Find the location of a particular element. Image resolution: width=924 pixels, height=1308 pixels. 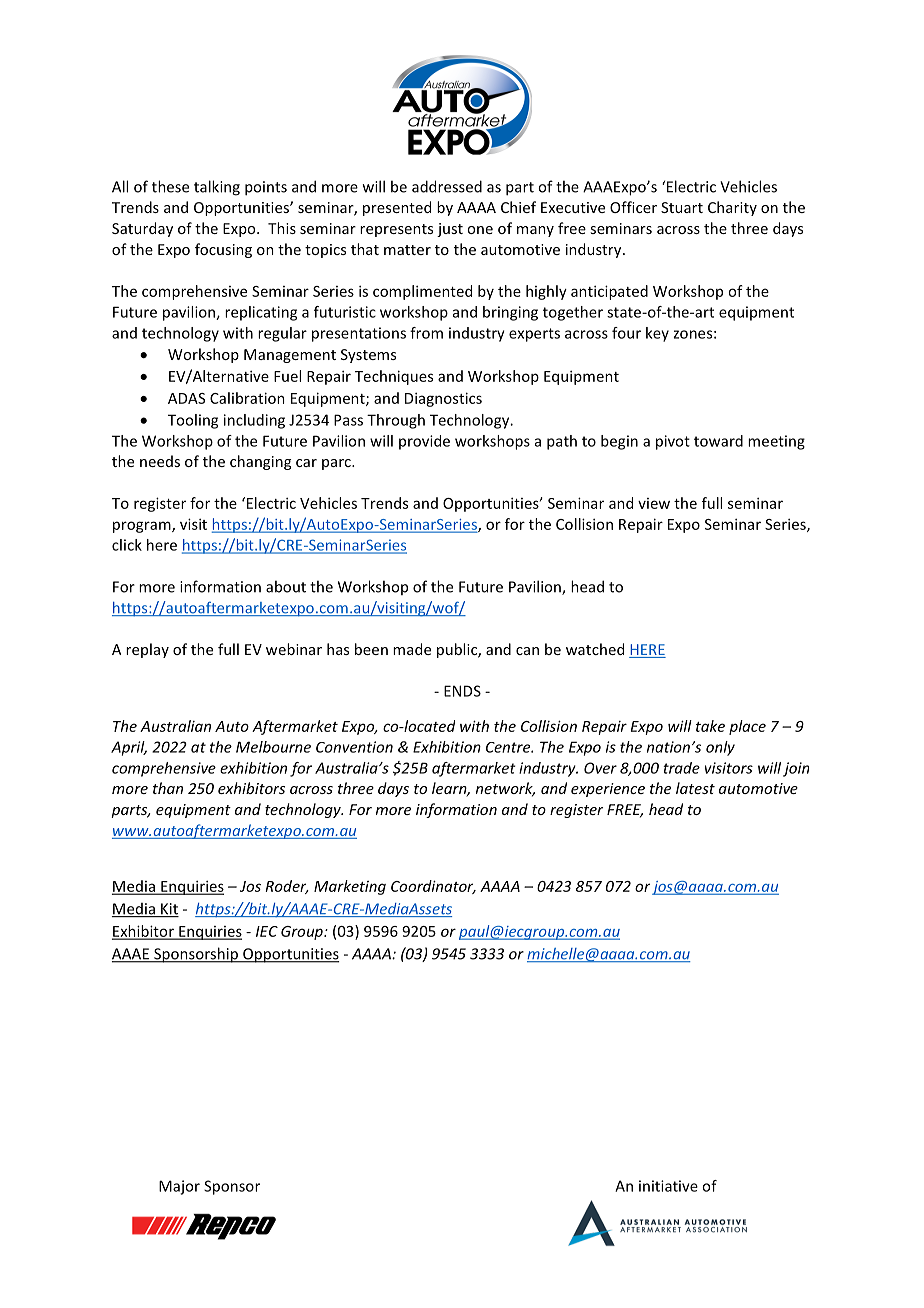

view is located at coordinates (654, 503).
